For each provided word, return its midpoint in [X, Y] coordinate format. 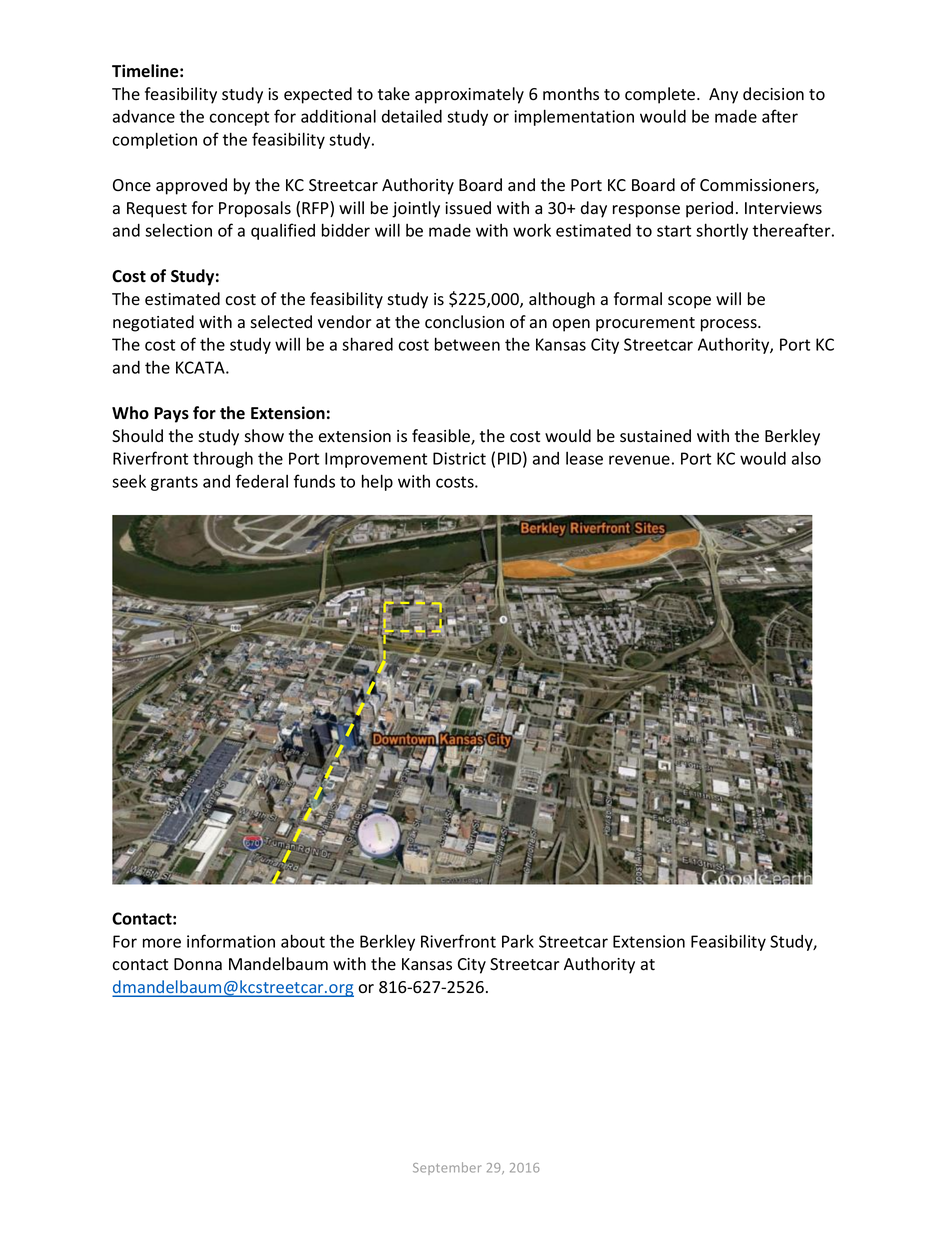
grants [174, 483]
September [447, 1168]
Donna [198, 964]
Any [723, 96]
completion [154, 140]
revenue [639, 460]
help [377, 482]
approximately [469, 95]
